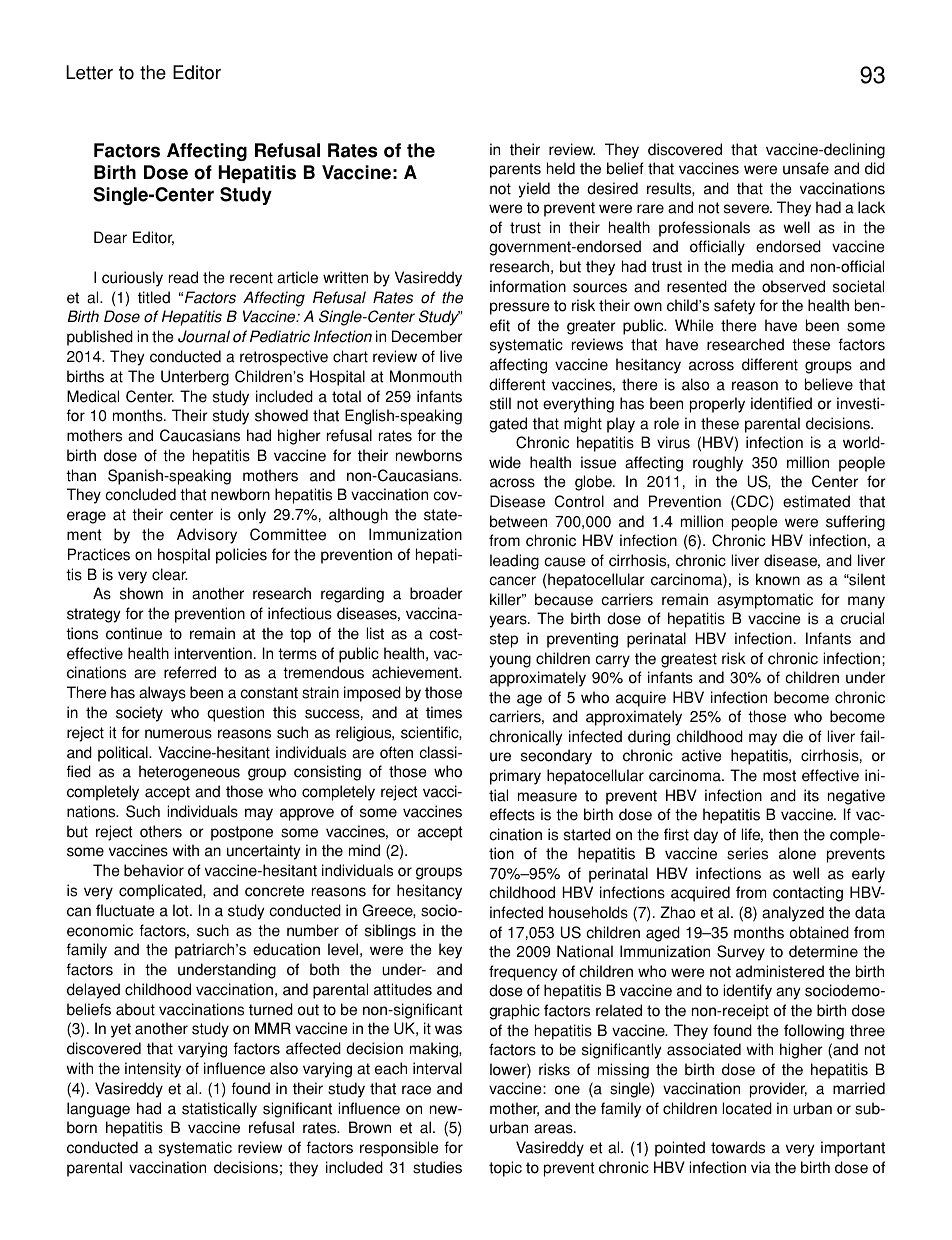 The width and height of the page is (952, 1240). Describe the element at coordinates (512, 814) in the page. I see `effects` at that location.
